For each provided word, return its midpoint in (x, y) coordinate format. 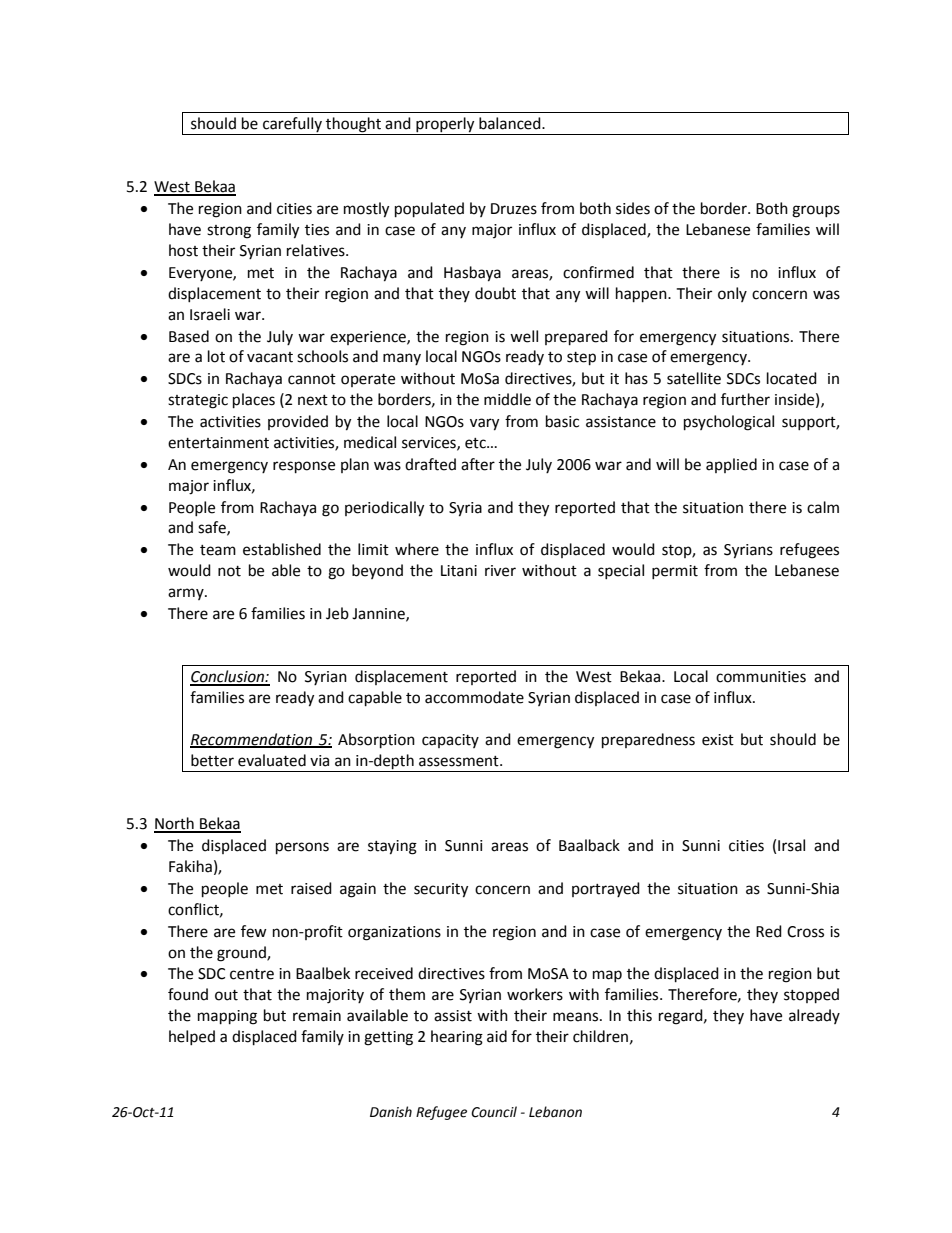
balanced (511, 123)
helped (192, 1037)
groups (816, 211)
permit (675, 572)
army (187, 594)
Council (494, 1112)
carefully (292, 124)
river (500, 571)
